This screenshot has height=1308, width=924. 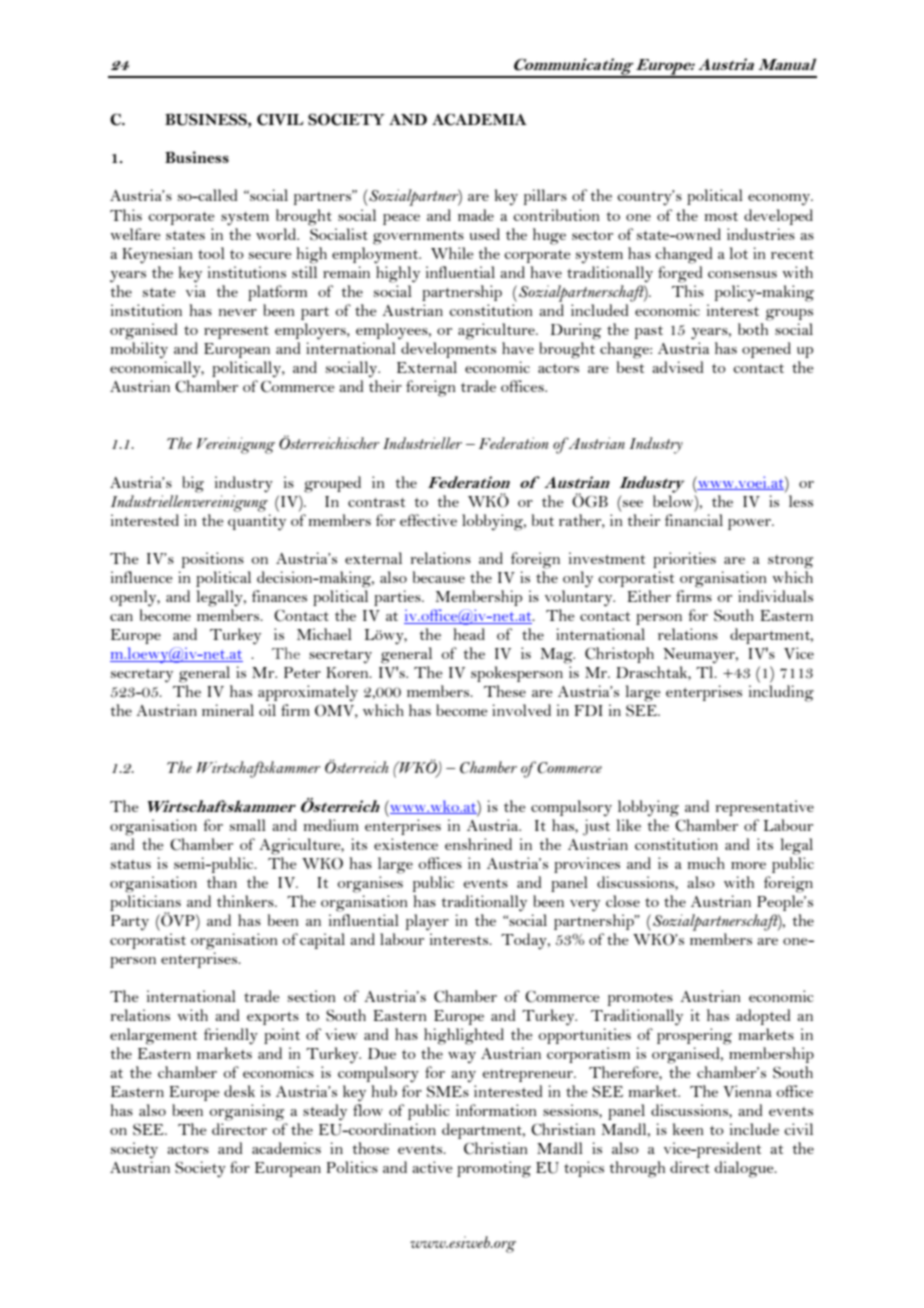 What do you see at coordinates (775, 596) in the screenshot?
I see `individuals` at bounding box center [775, 596].
